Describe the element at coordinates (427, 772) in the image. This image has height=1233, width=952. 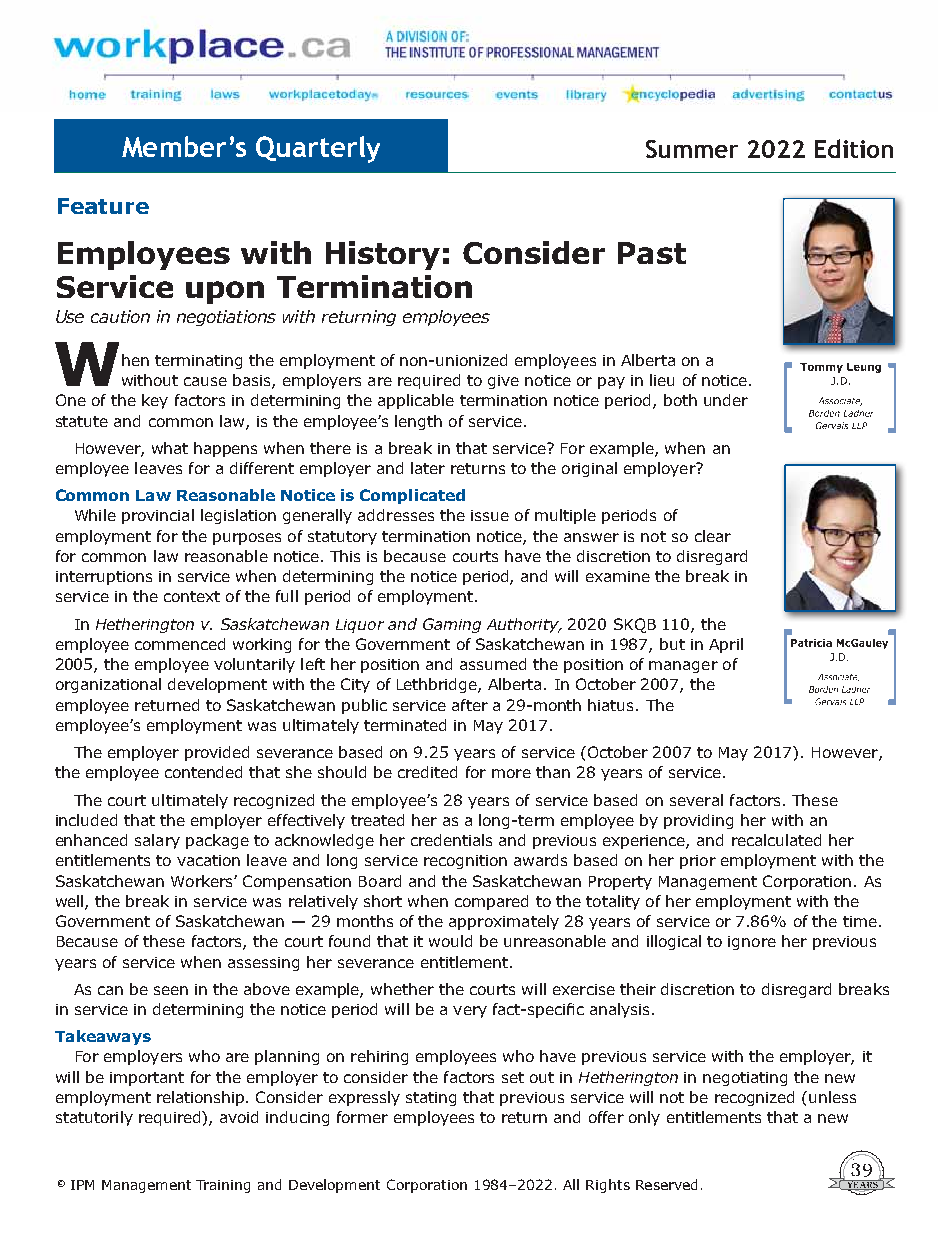
I see `credited` at that location.
